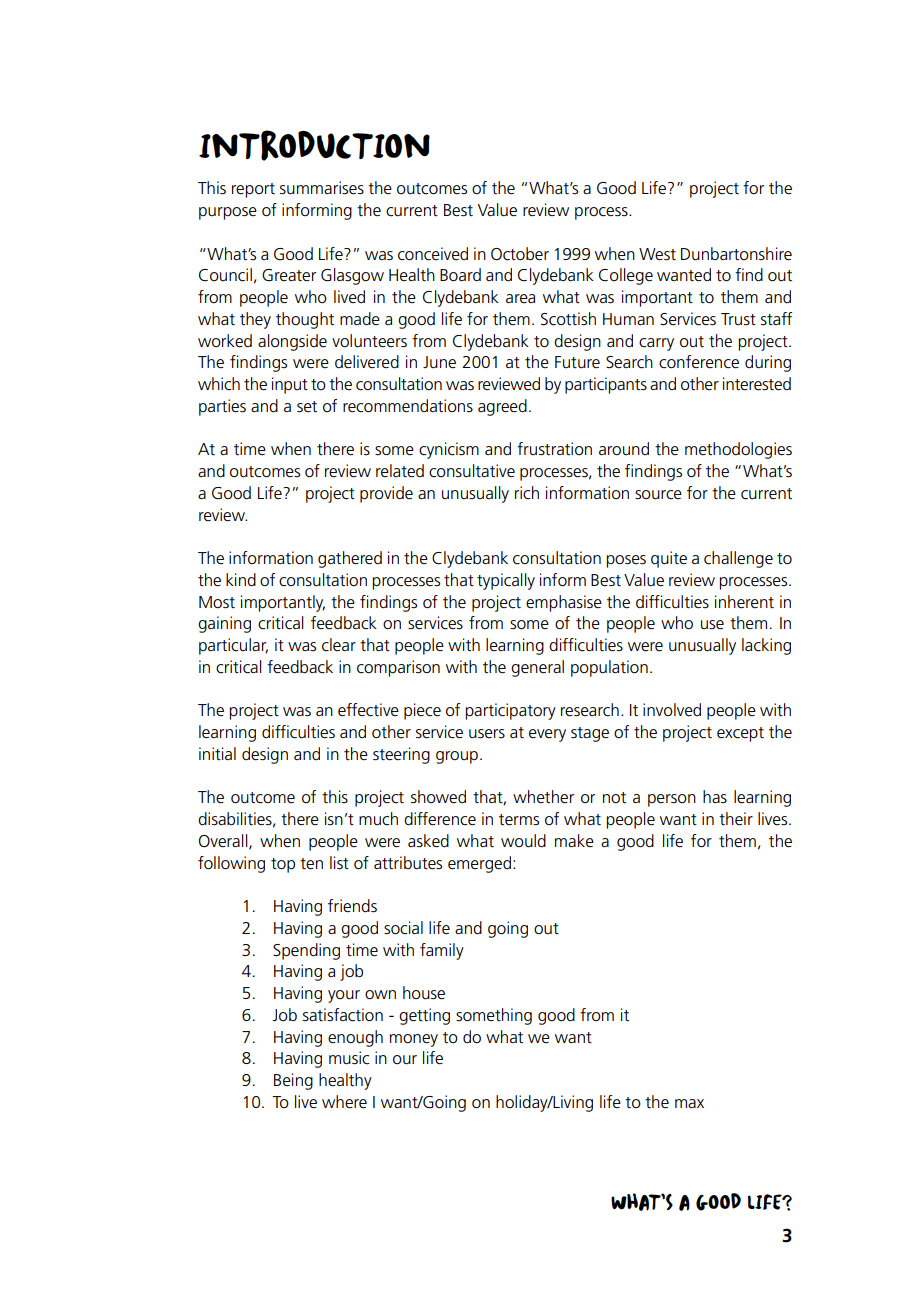  I want to click on inherent, so click(744, 602).
